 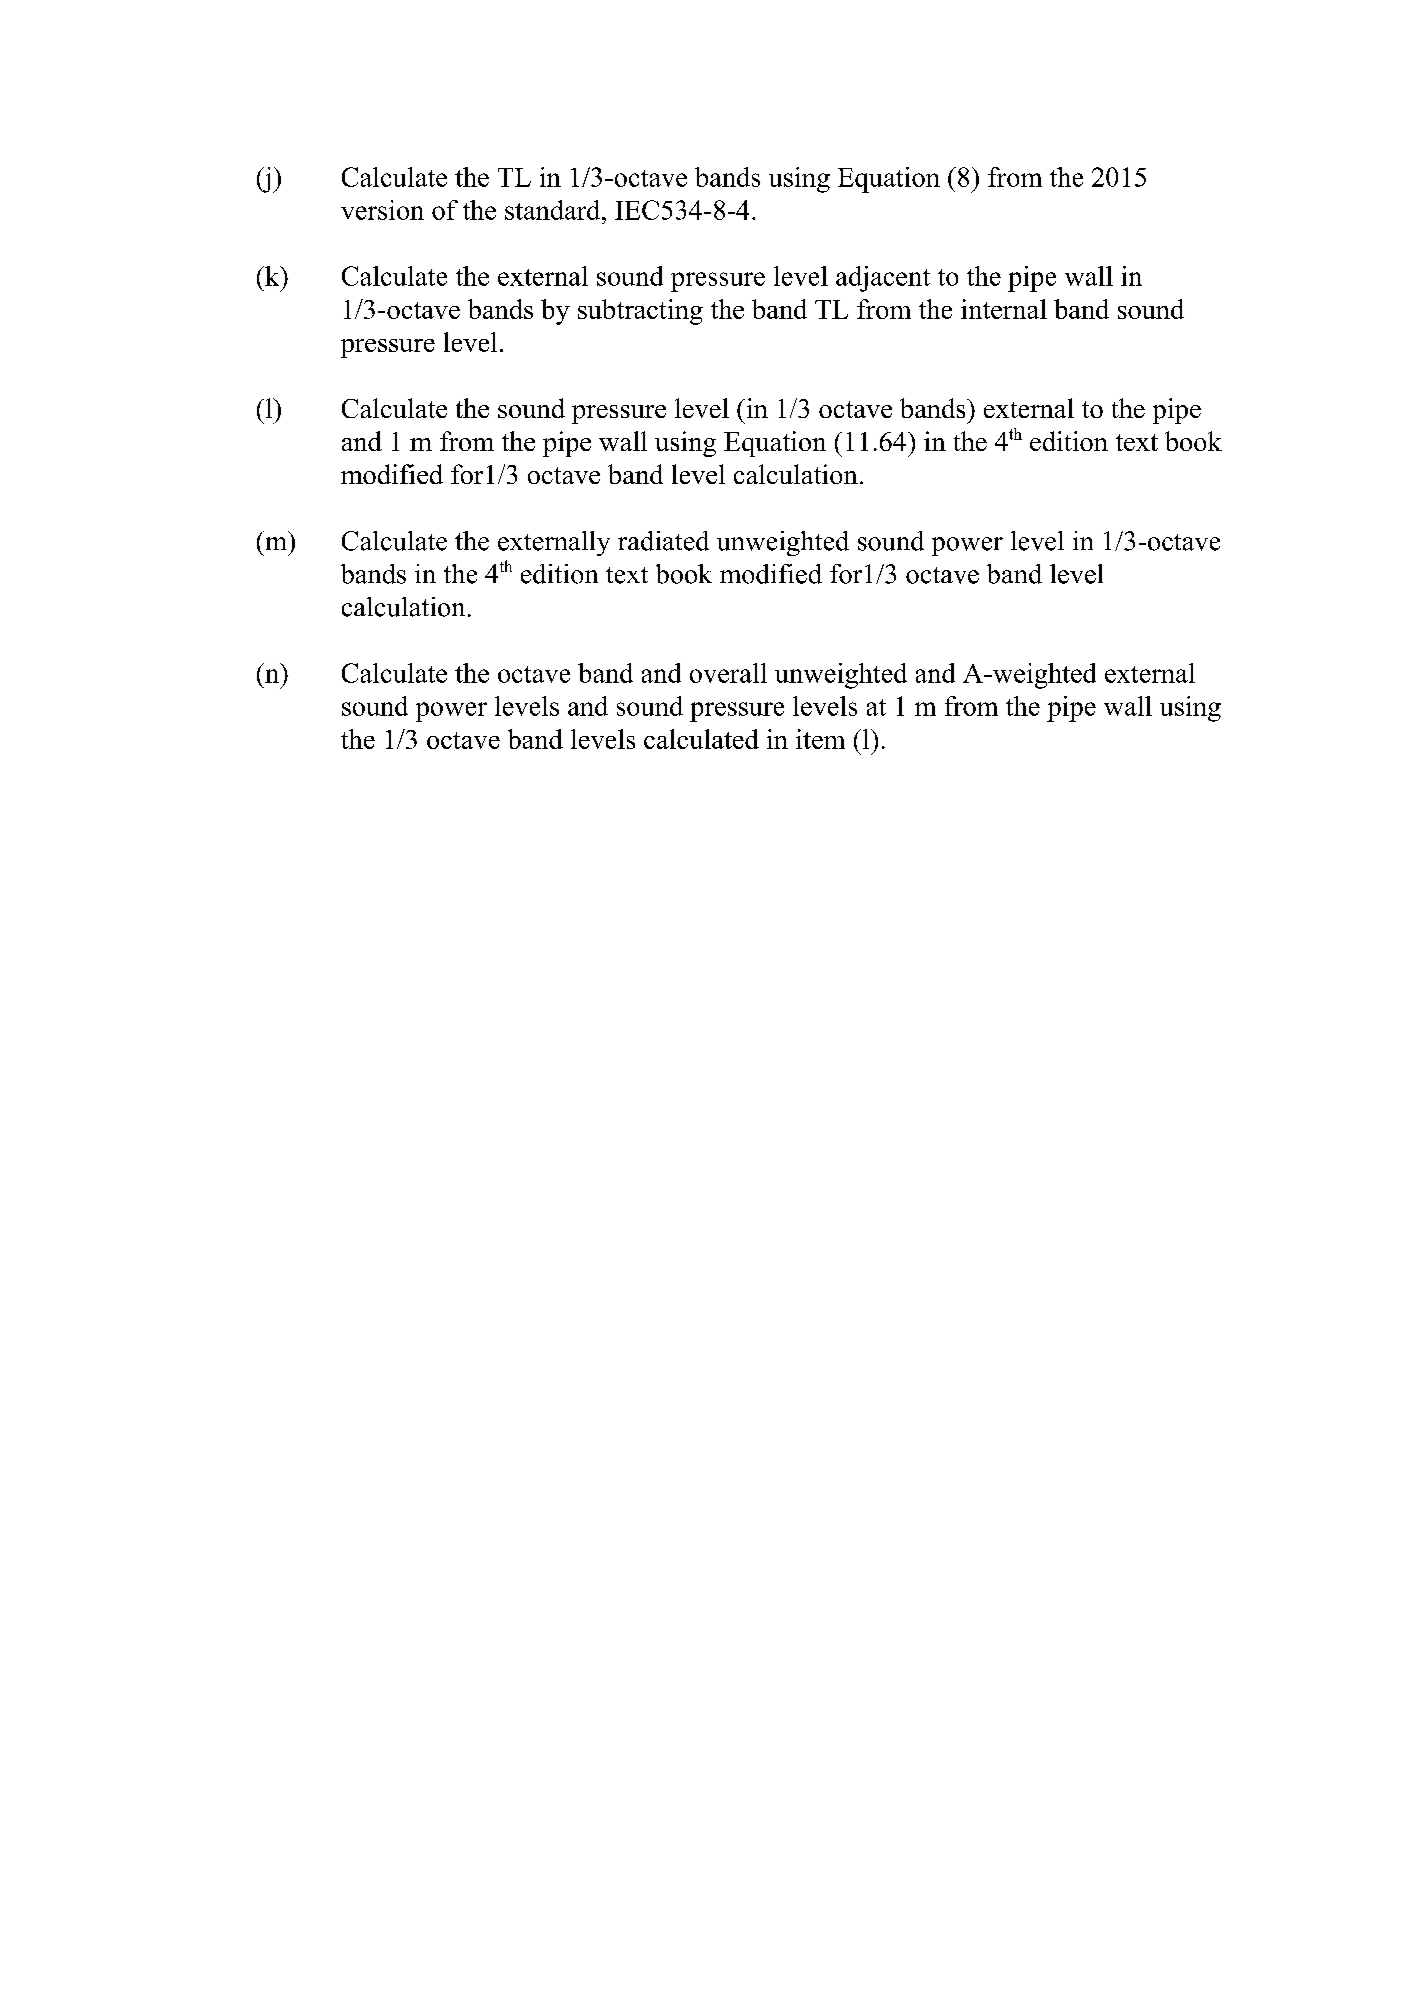 What do you see at coordinates (663, 541) in the page?
I see `radiated` at bounding box center [663, 541].
